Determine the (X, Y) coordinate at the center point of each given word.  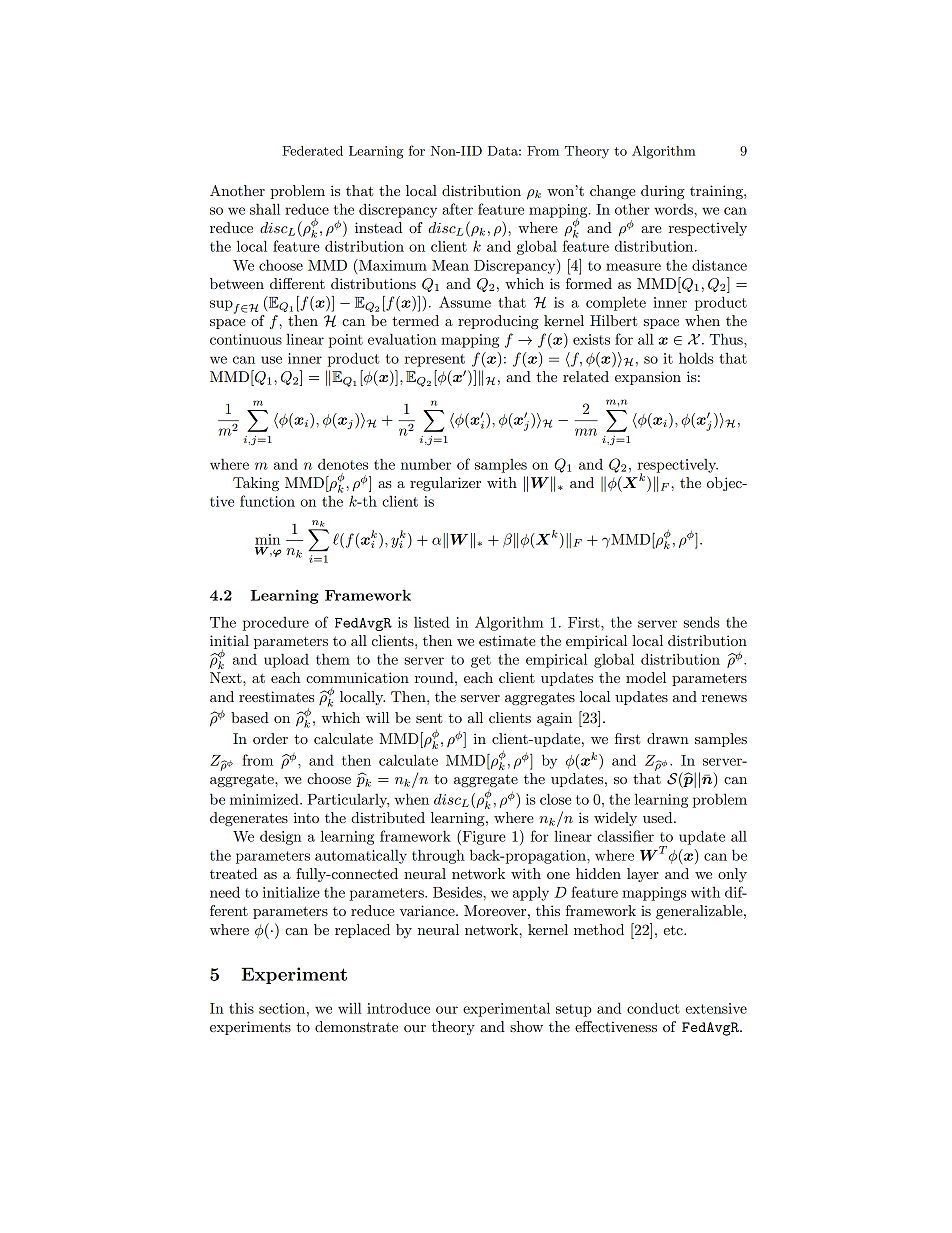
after (457, 209)
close (555, 799)
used (659, 817)
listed (431, 622)
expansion (648, 378)
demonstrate (356, 1026)
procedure (275, 623)
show (526, 1026)
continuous (246, 339)
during (663, 192)
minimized (265, 799)
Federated (312, 151)
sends (702, 622)
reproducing (498, 322)
